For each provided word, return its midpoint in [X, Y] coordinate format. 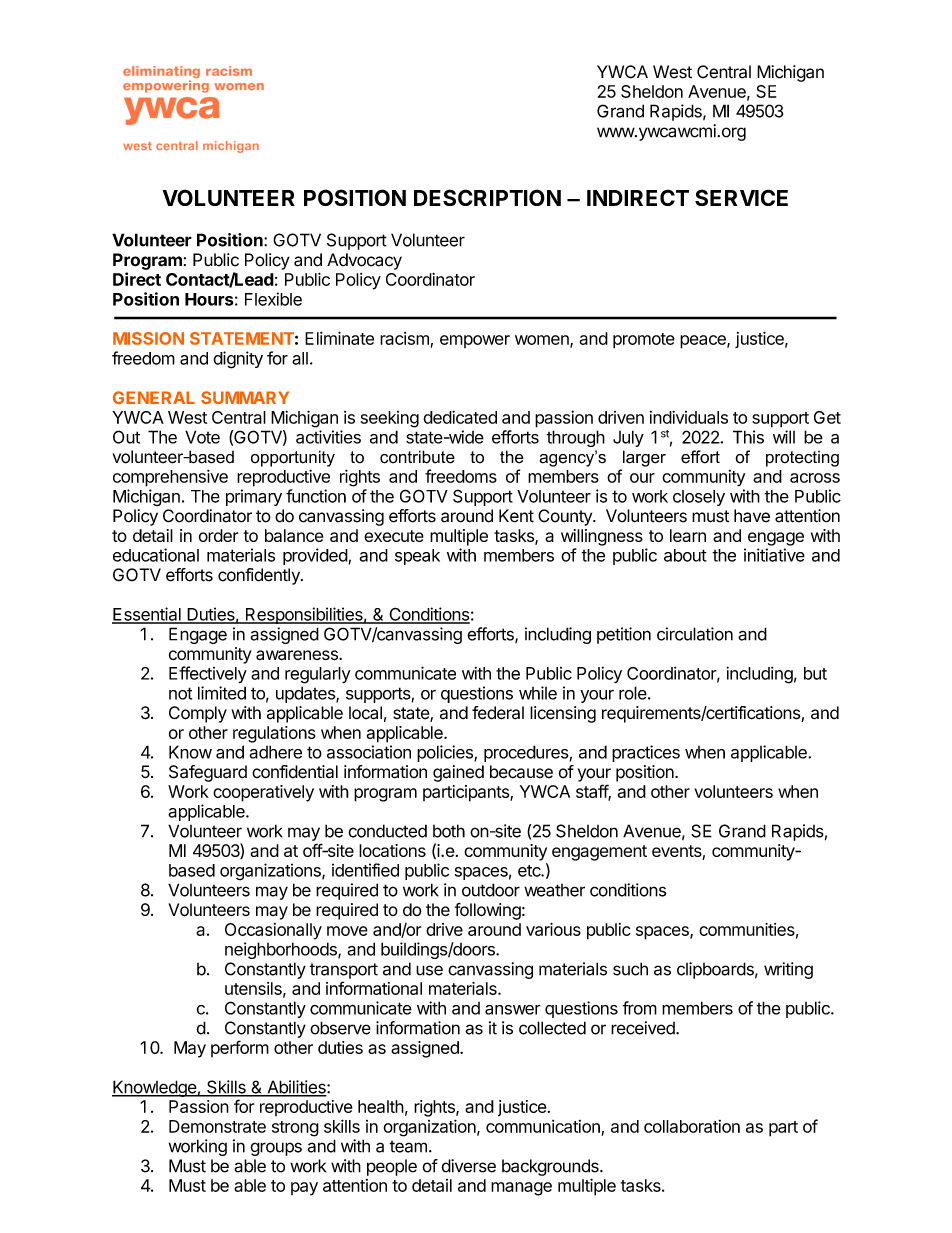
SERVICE [741, 197]
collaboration [692, 1126]
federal [498, 713]
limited [222, 693]
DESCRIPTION [487, 197]
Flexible [273, 299]
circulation [695, 634]
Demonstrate [217, 1126]
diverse [468, 1166]
